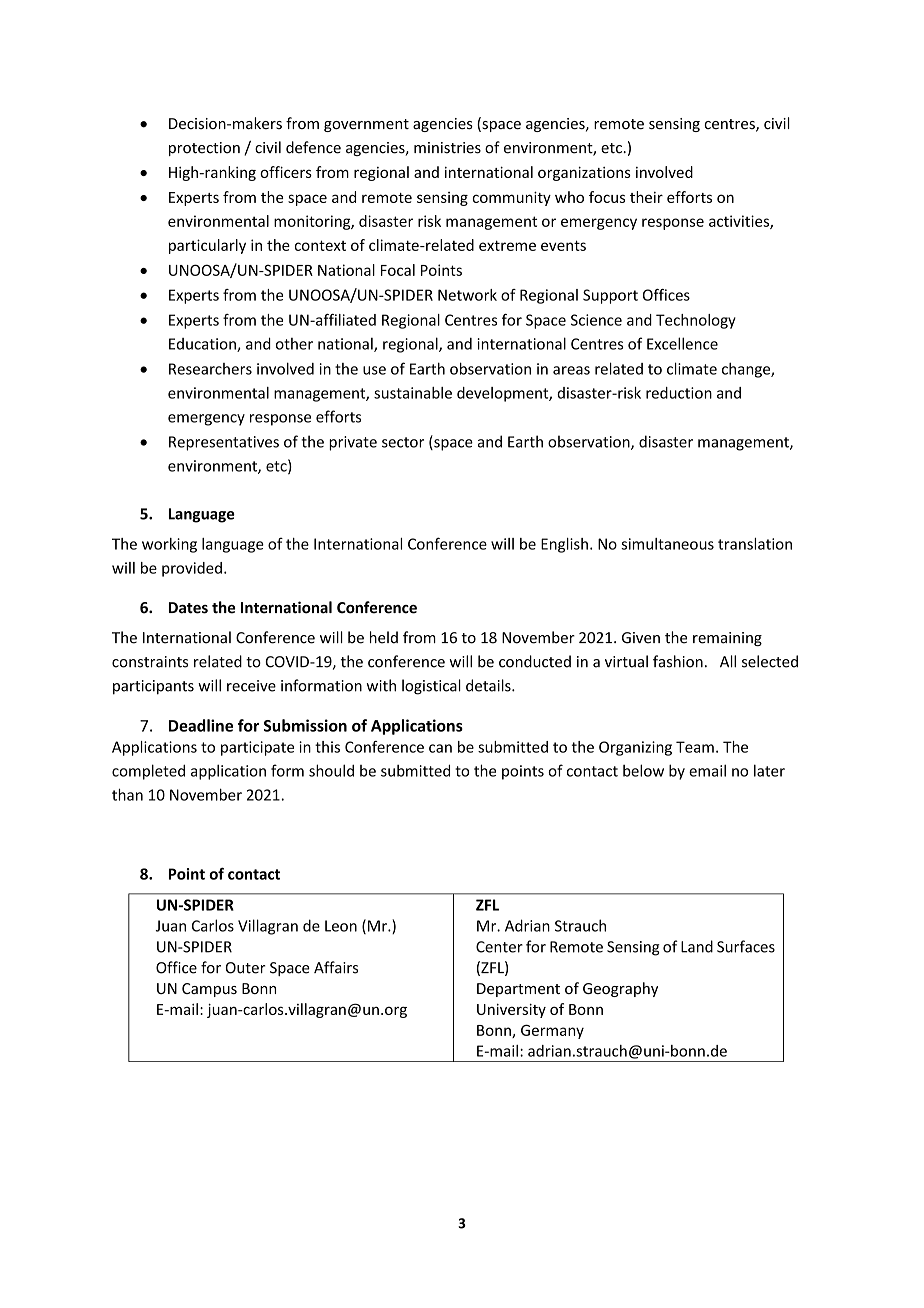 Image resolution: width=924 pixels, height=1308 pixels. What do you see at coordinates (384, 637) in the page?
I see `held` at bounding box center [384, 637].
